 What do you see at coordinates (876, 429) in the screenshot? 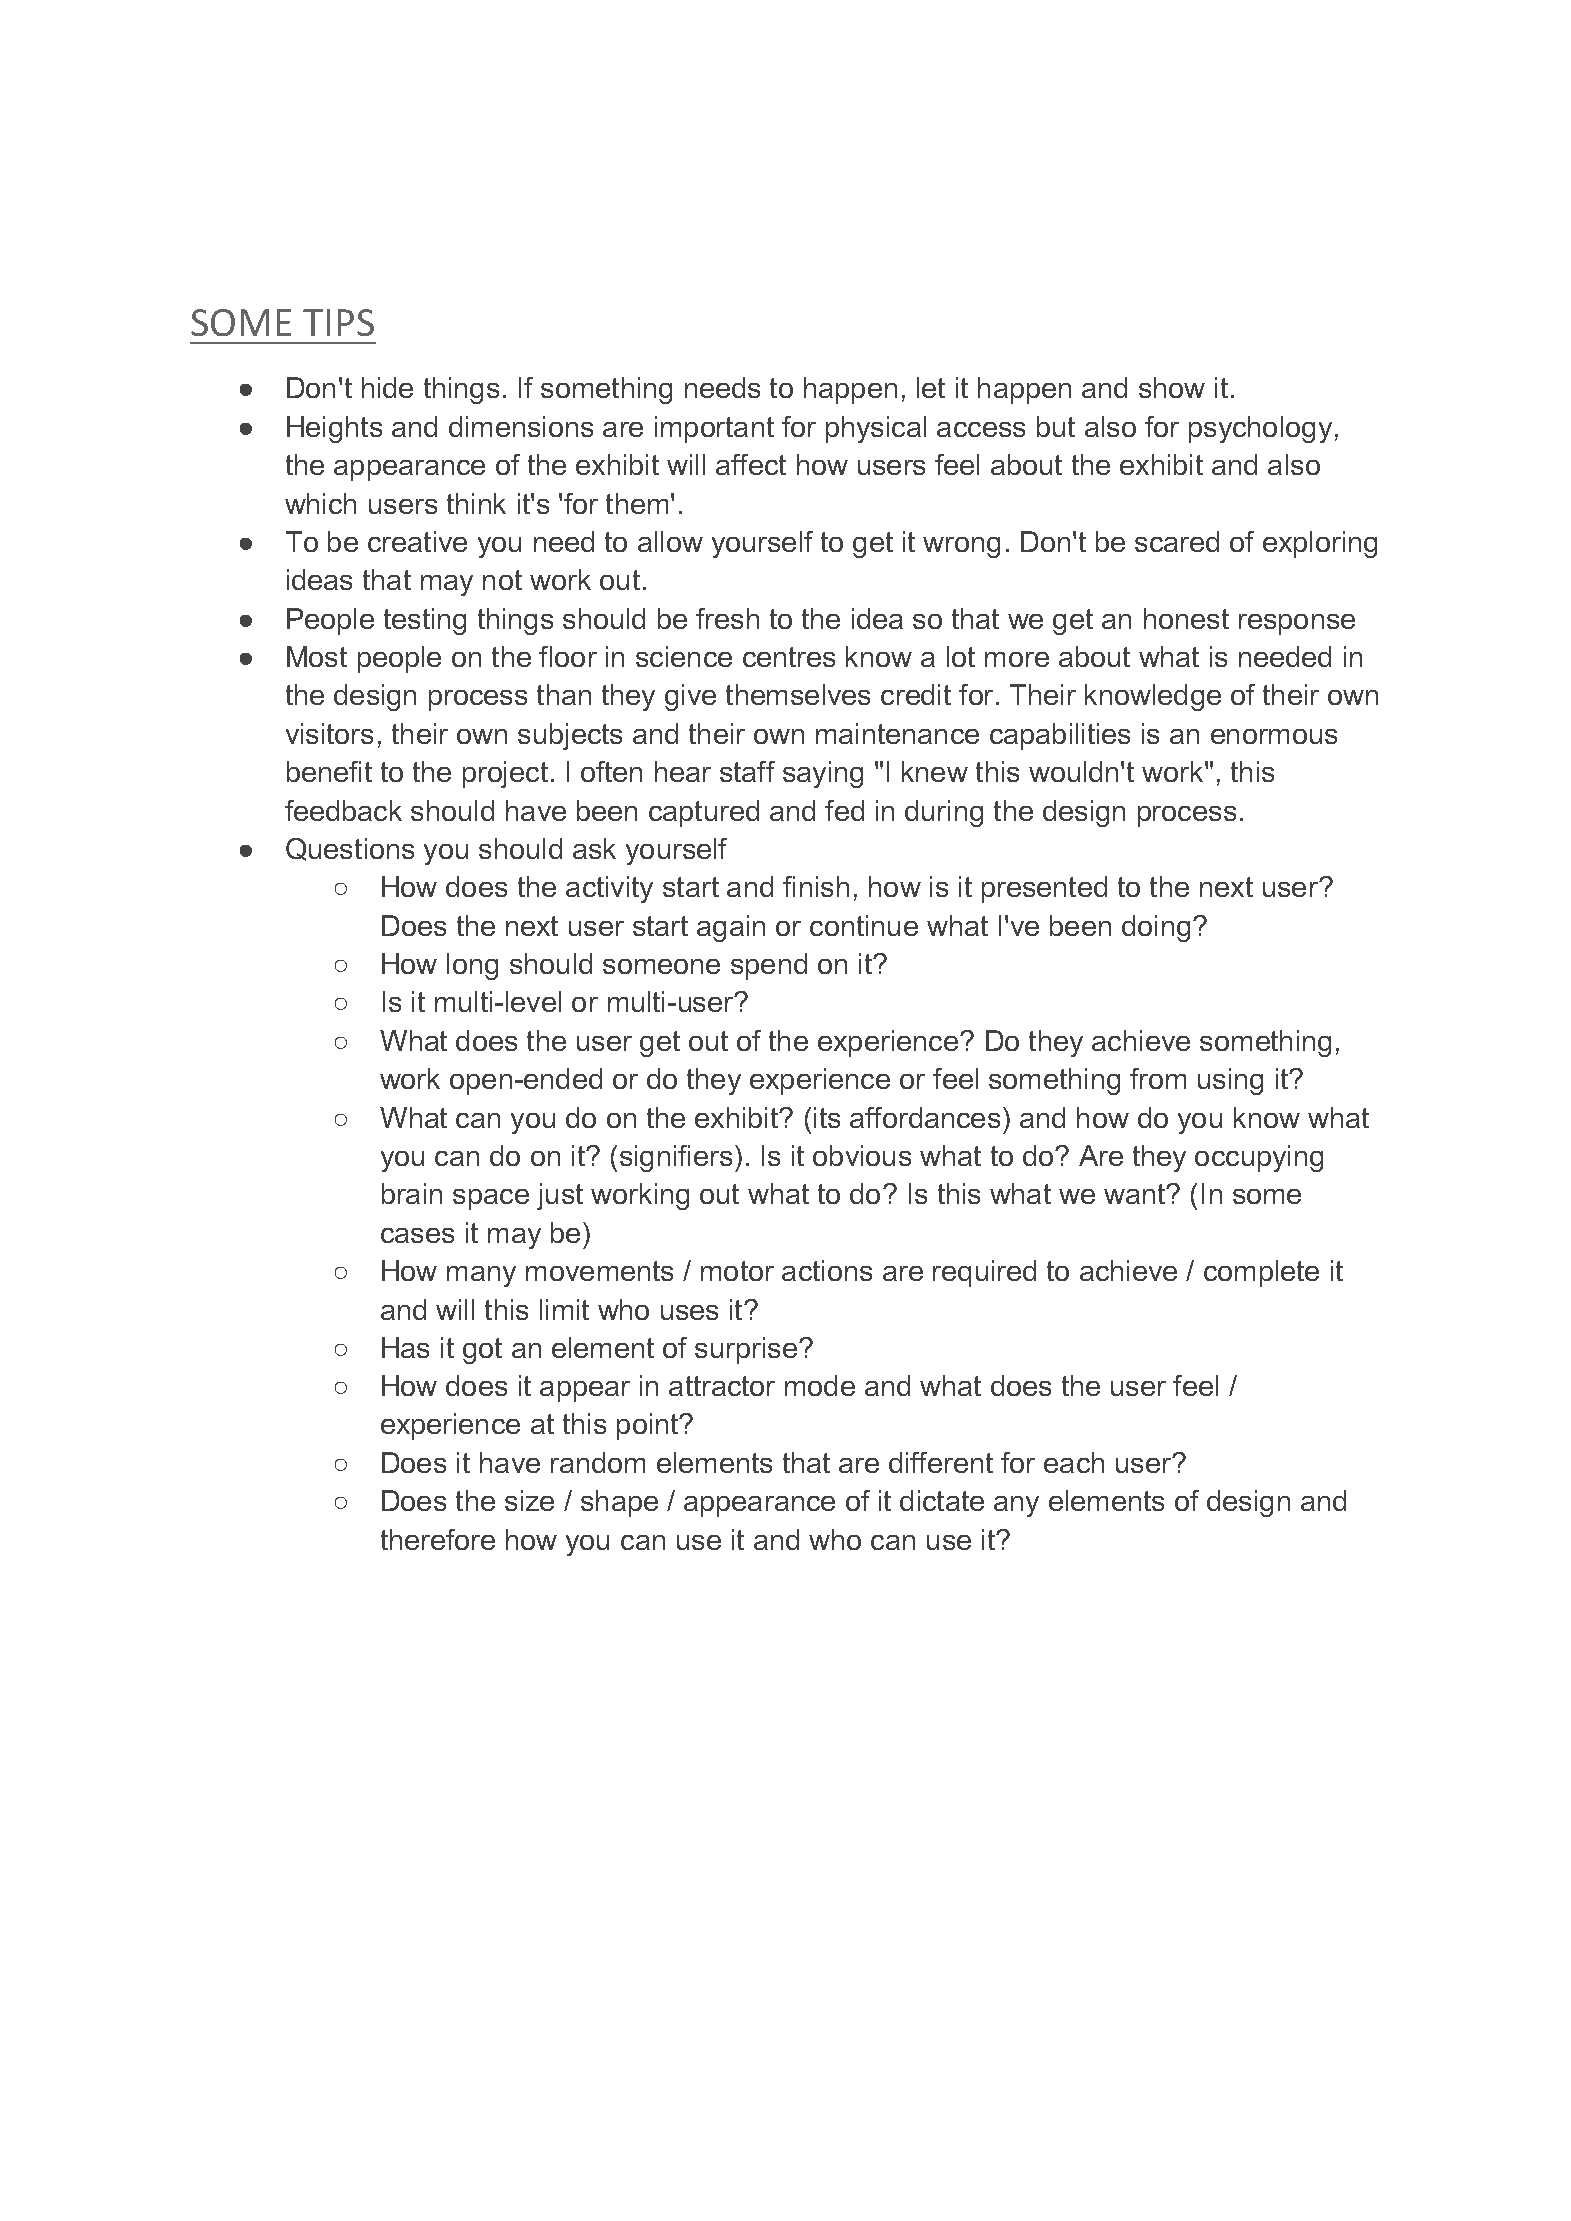
I see `physical` at bounding box center [876, 429].
